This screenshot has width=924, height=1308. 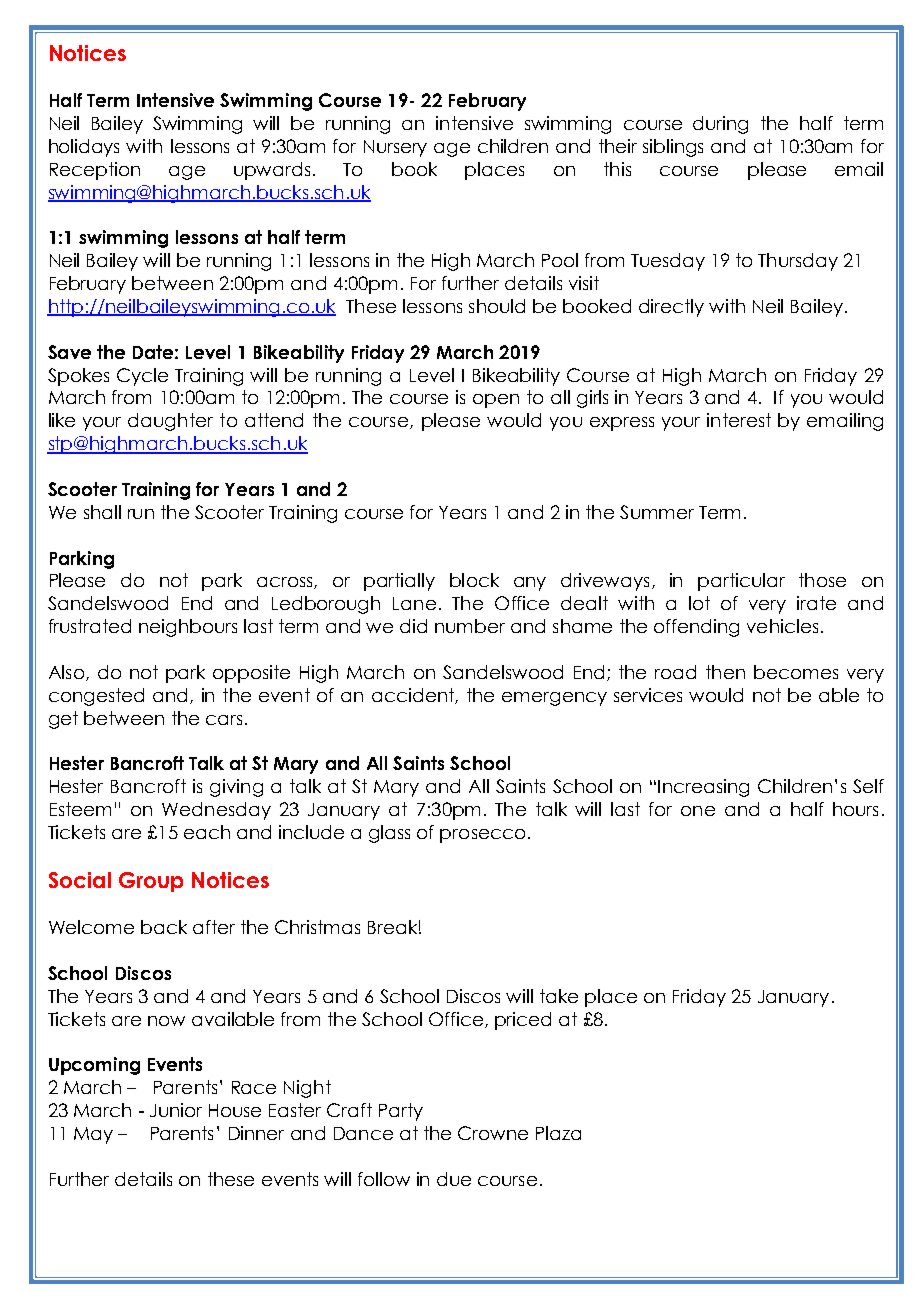 I want to click on Reception, so click(x=95, y=171).
